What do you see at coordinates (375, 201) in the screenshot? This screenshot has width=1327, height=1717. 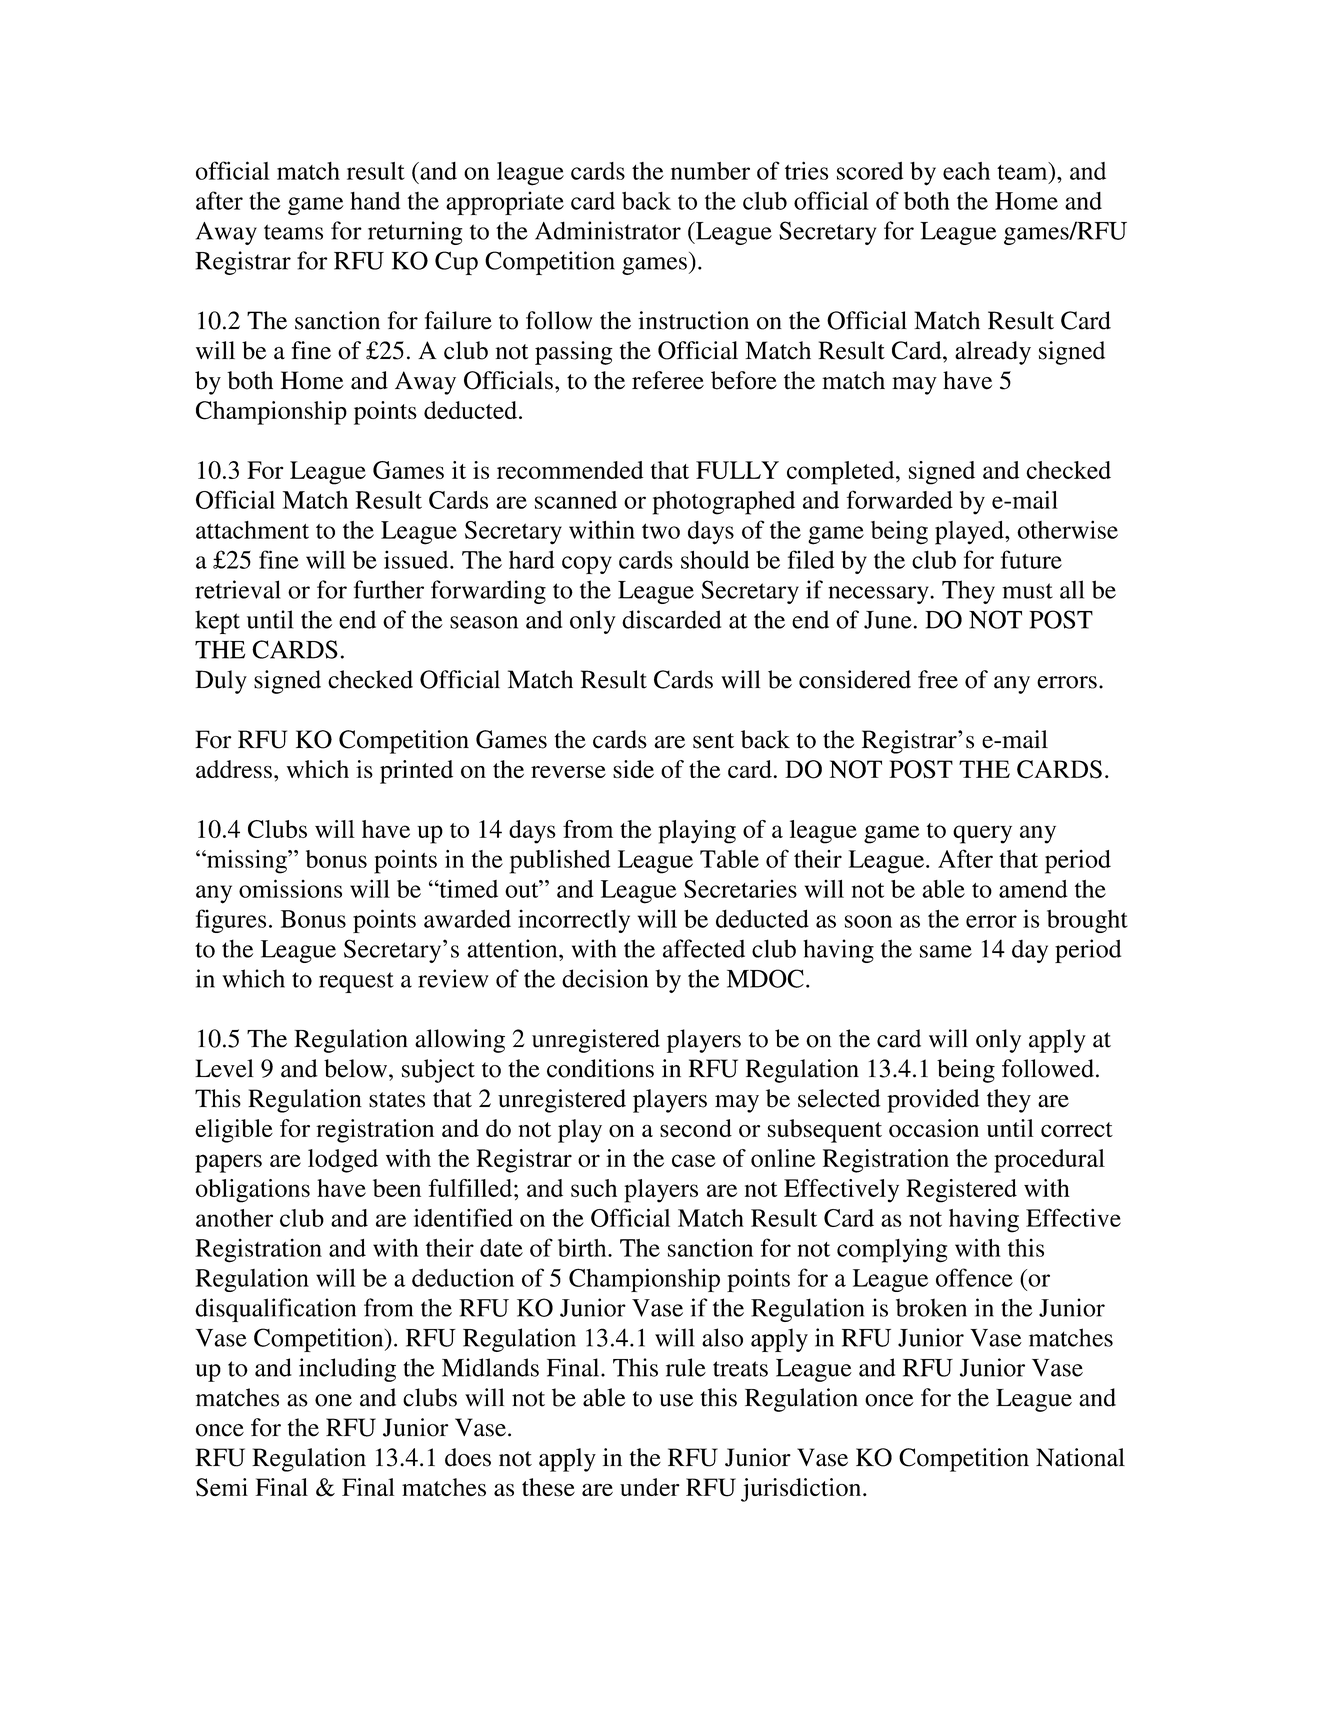 I see `hand` at bounding box center [375, 201].
